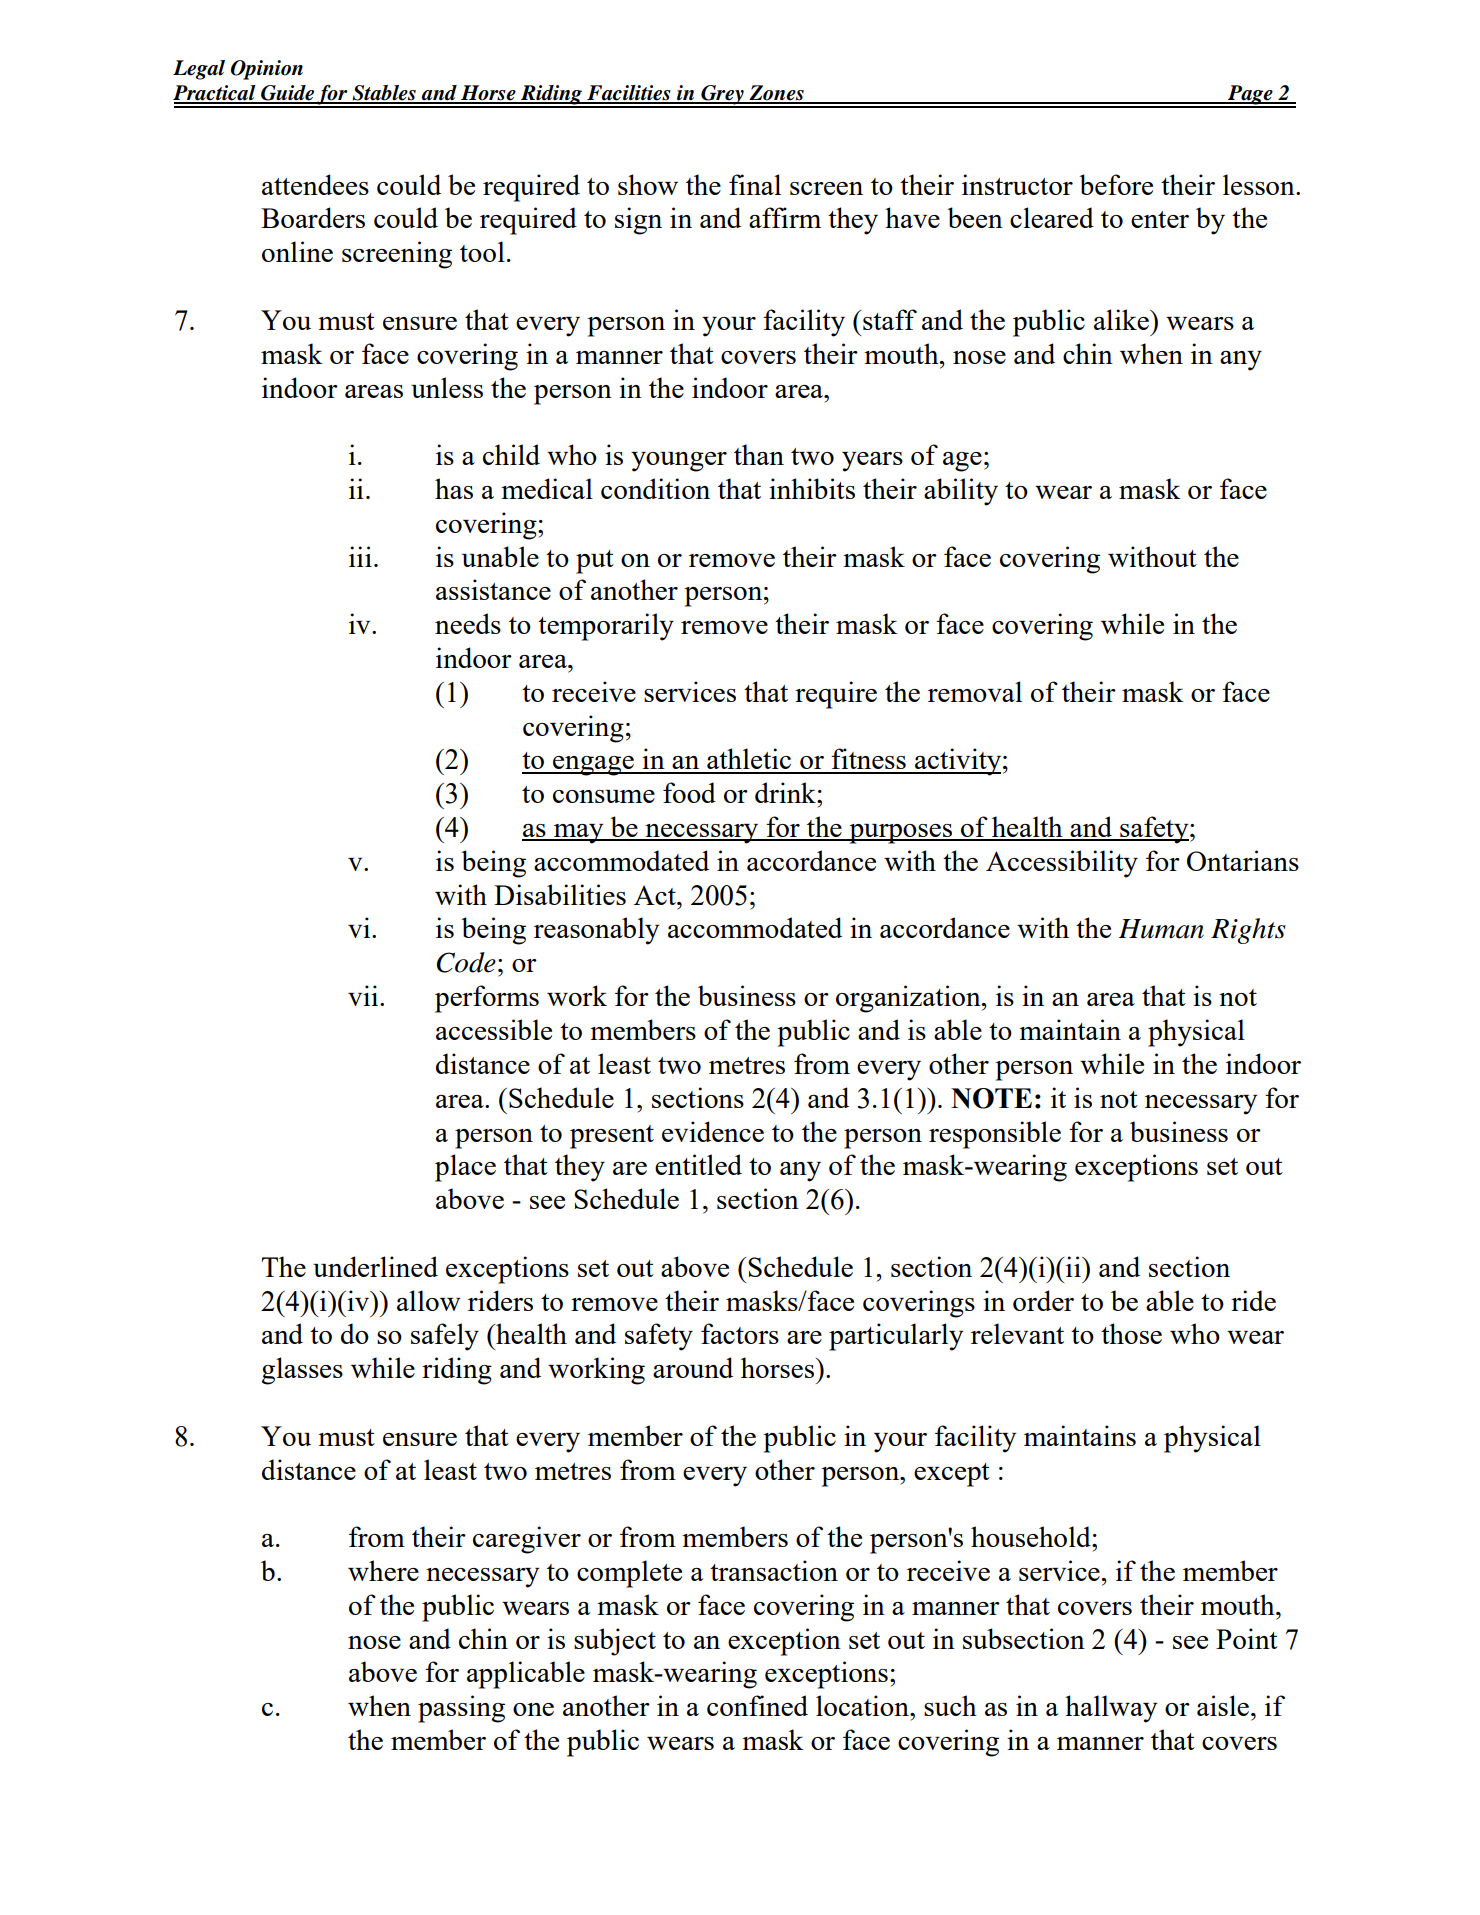  Describe the element at coordinates (689, 792) in the document. I see `food` at that location.
